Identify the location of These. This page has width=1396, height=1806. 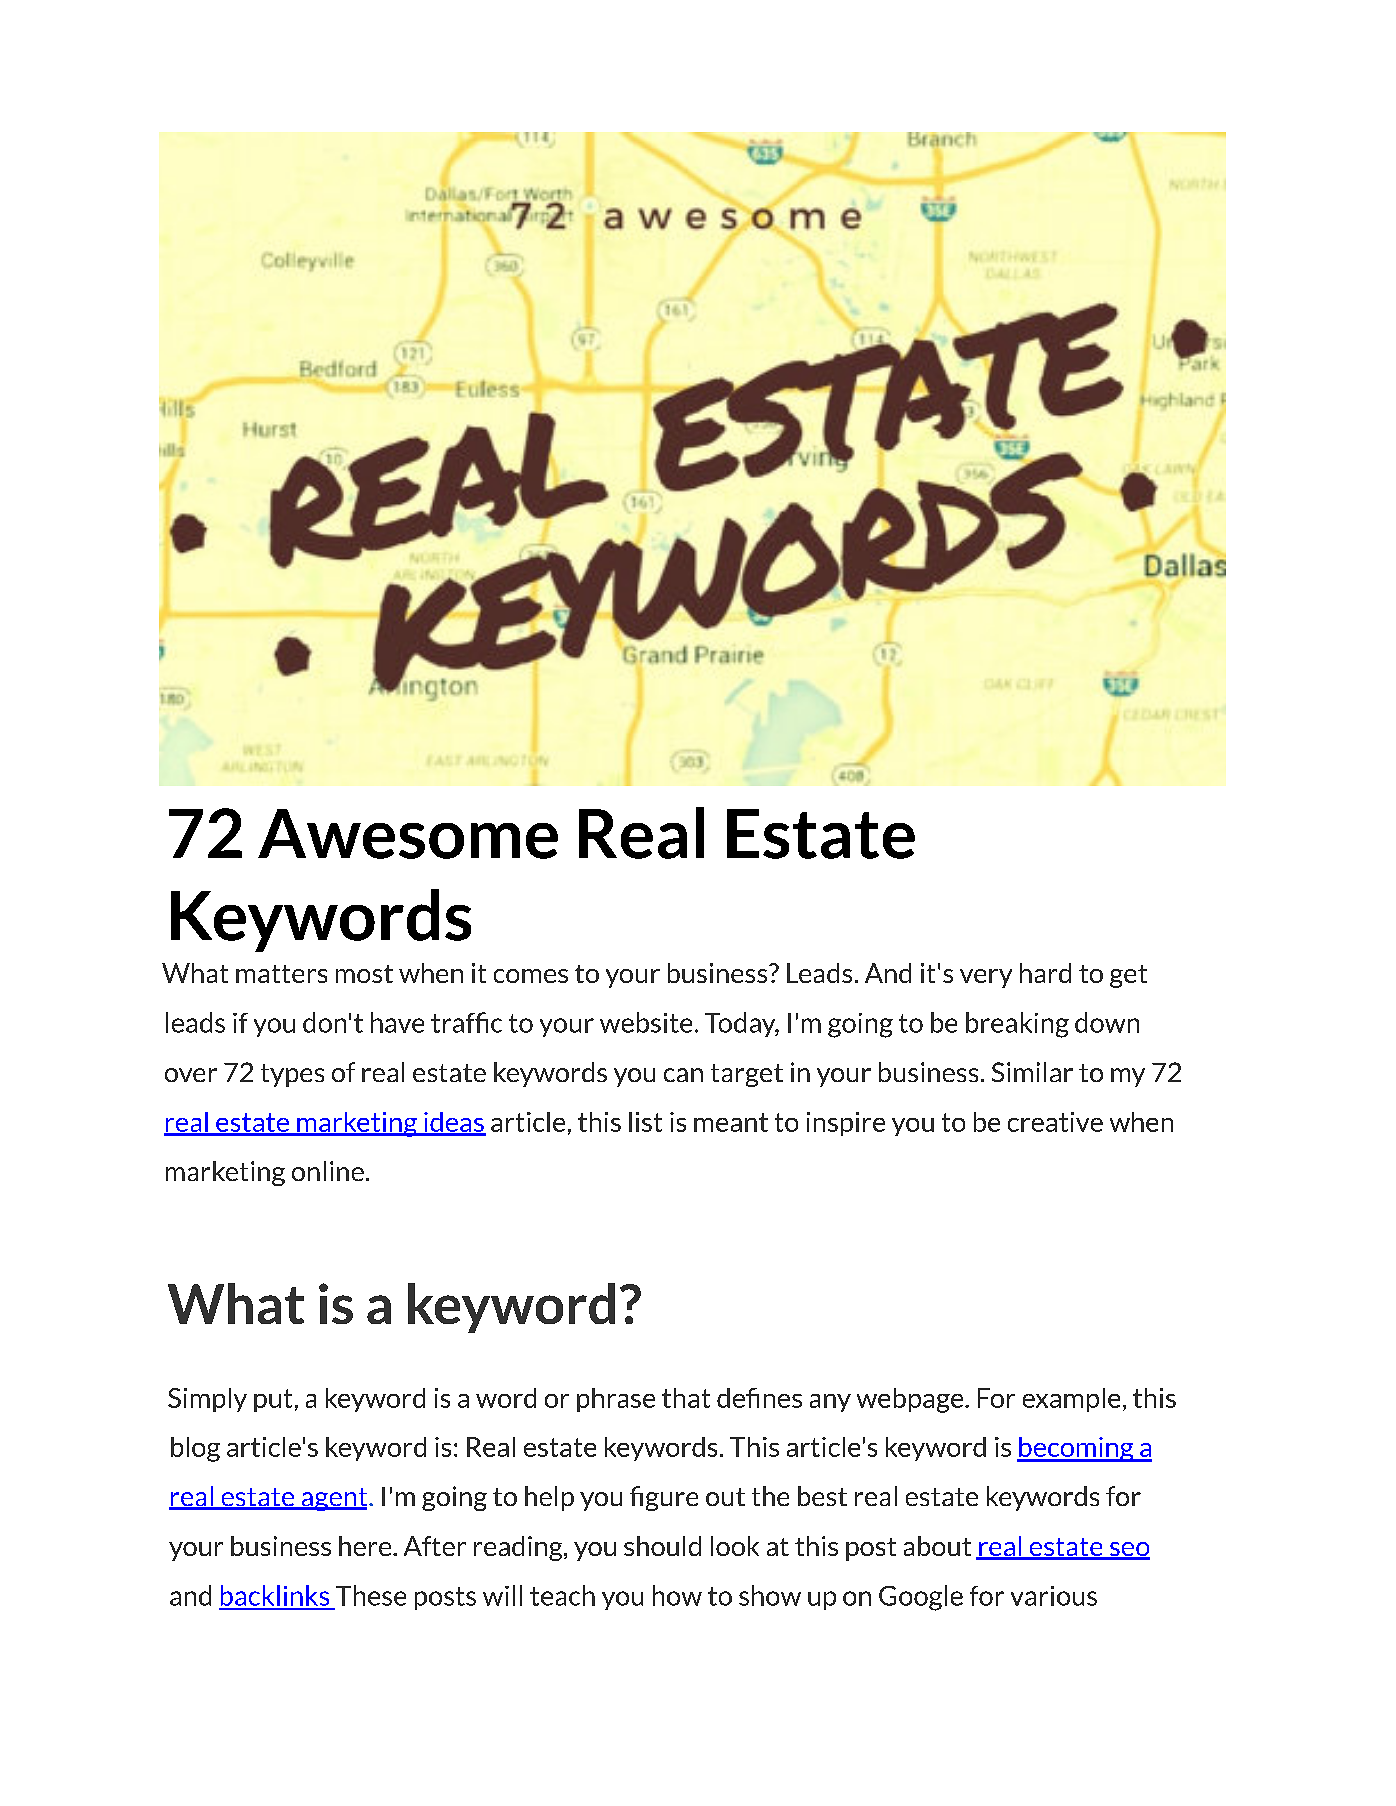
(371, 1595).
